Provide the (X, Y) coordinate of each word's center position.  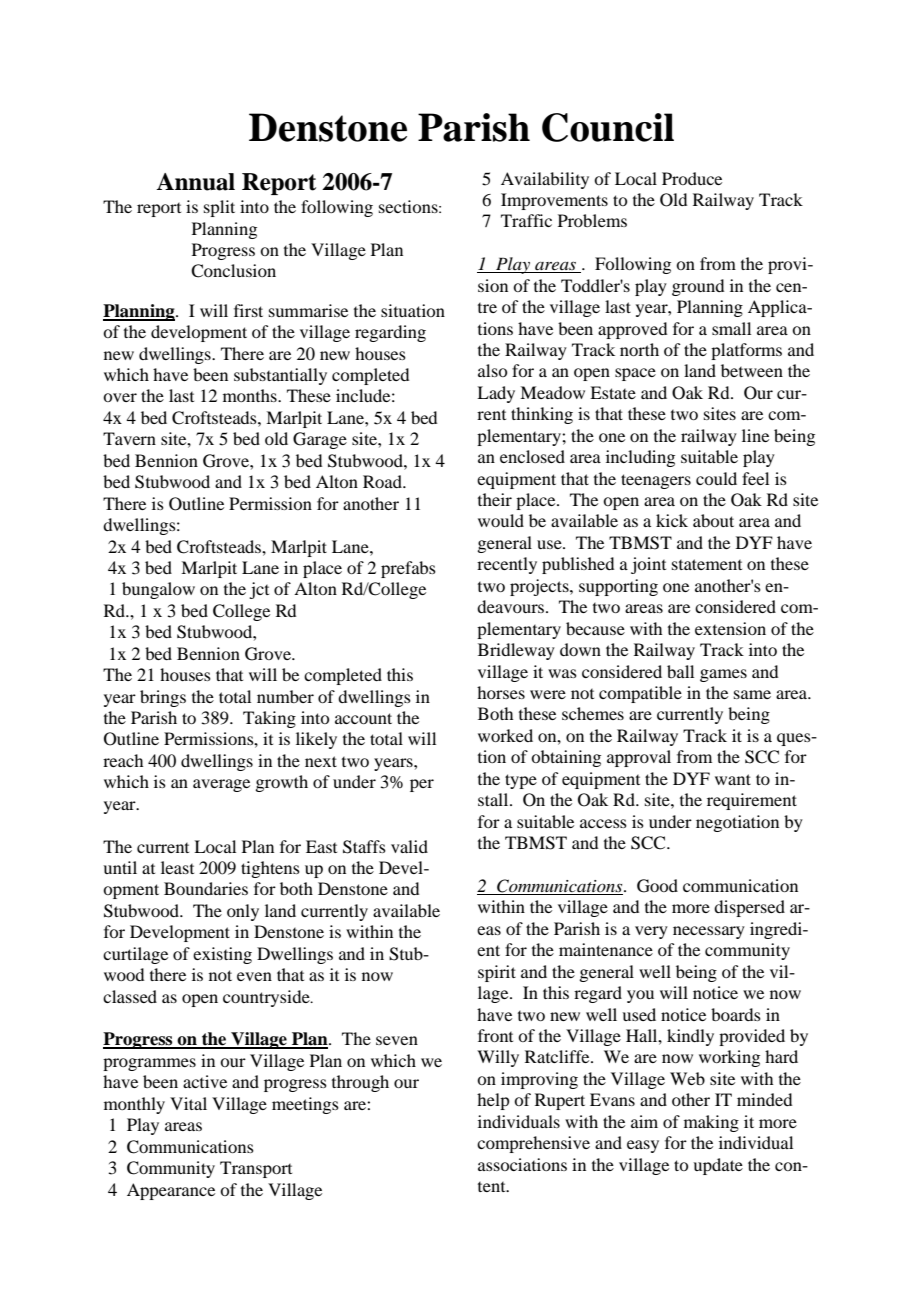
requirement (752, 801)
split (219, 208)
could (716, 478)
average (221, 785)
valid (409, 846)
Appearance (171, 1191)
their (495, 499)
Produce (692, 178)
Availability (545, 180)
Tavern (129, 438)
